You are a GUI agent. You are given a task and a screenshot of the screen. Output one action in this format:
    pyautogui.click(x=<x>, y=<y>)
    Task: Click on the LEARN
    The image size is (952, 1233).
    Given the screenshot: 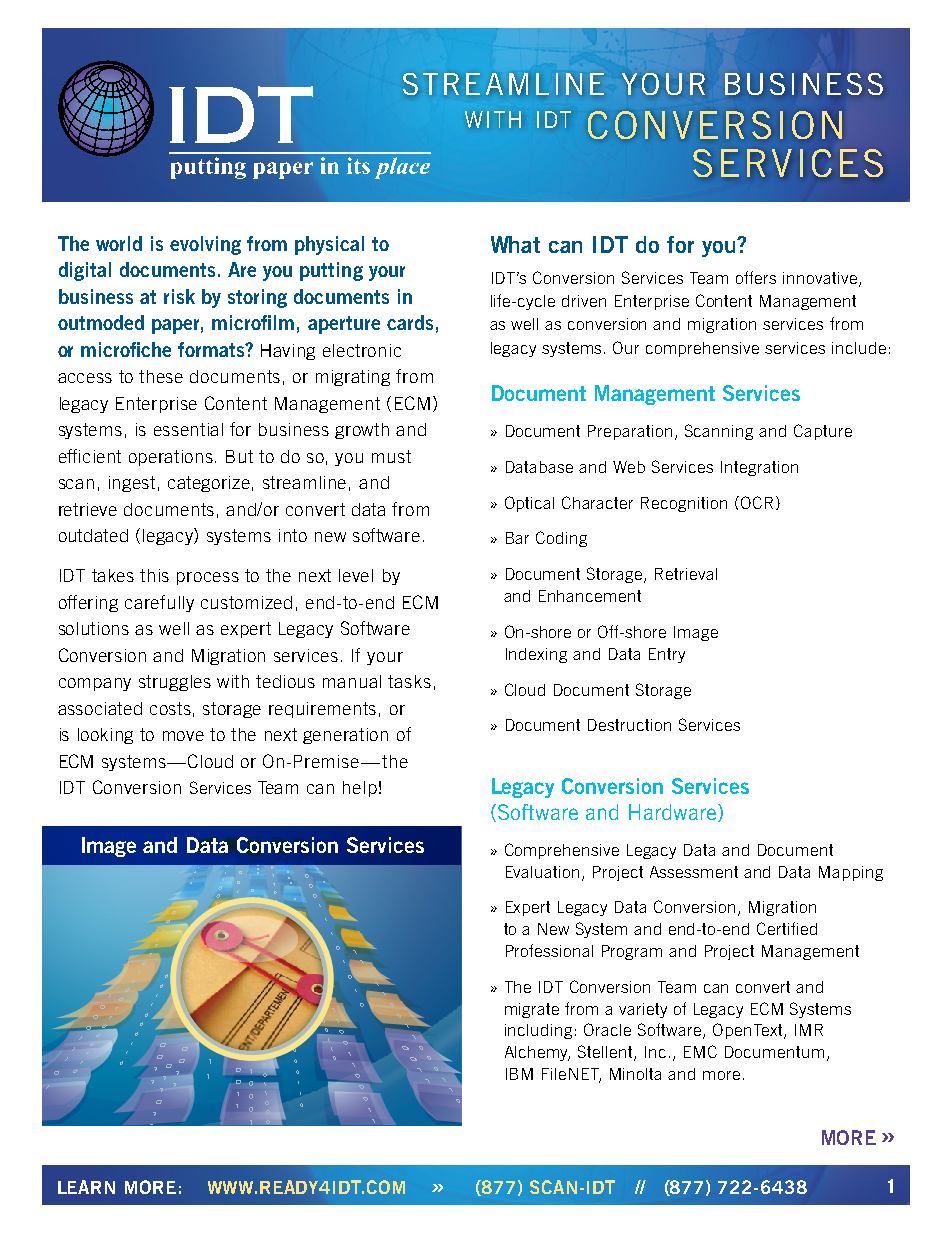 What is the action you would take?
    pyautogui.click(x=86, y=1187)
